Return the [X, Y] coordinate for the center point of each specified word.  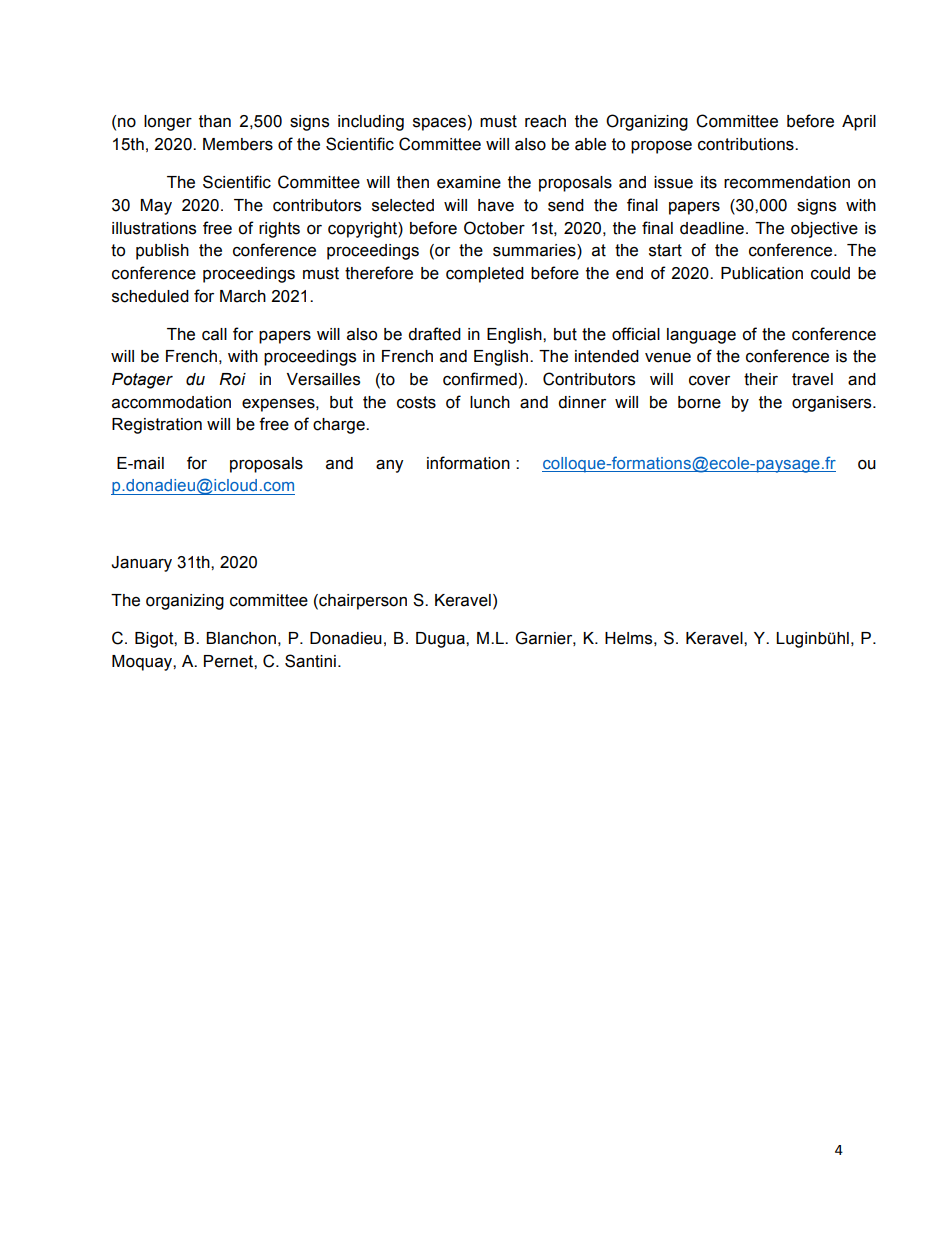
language [701, 336]
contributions [747, 144]
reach [545, 121]
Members [238, 144]
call [214, 334]
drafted [434, 334]
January [141, 564]
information [468, 463]
